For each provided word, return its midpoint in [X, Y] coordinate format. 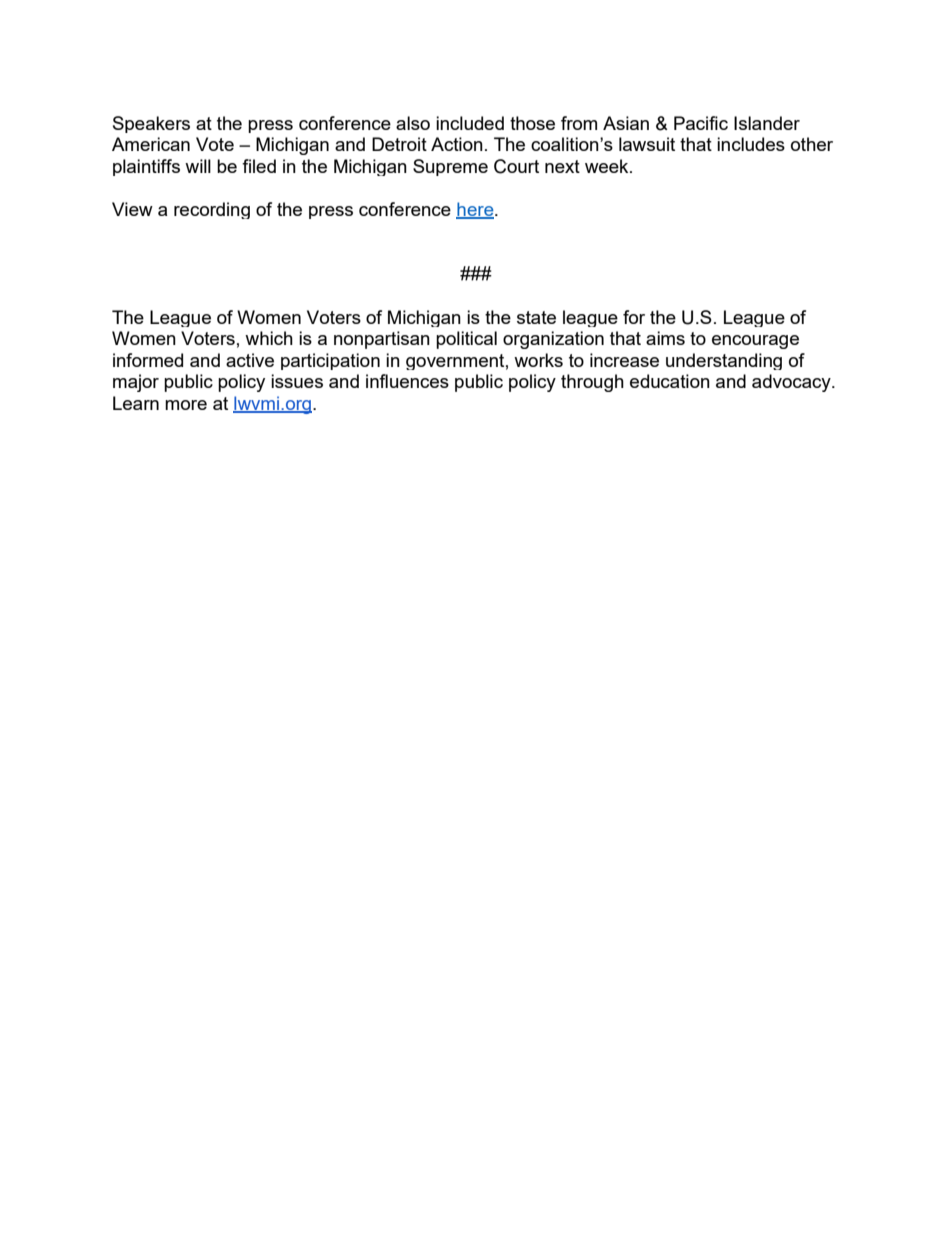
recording [212, 210]
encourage [755, 342]
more [186, 405]
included [470, 123]
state [536, 317]
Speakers [151, 124]
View [132, 209]
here [476, 210]
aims [665, 338]
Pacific [701, 123]
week [608, 166]
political [466, 340]
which [269, 338]
